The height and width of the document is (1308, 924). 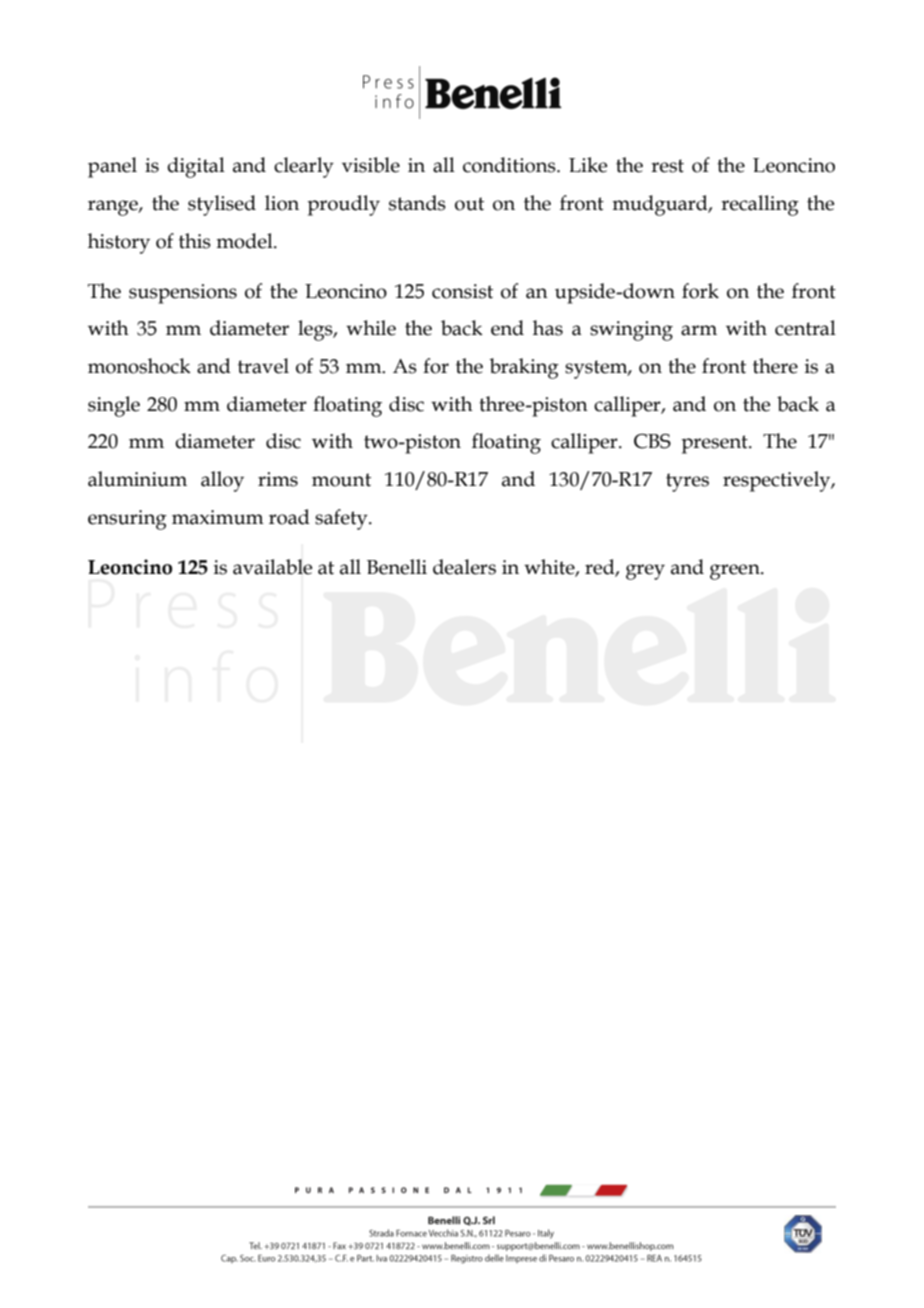 What do you see at coordinates (507, 328) in the document?
I see `end` at bounding box center [507, 328].
